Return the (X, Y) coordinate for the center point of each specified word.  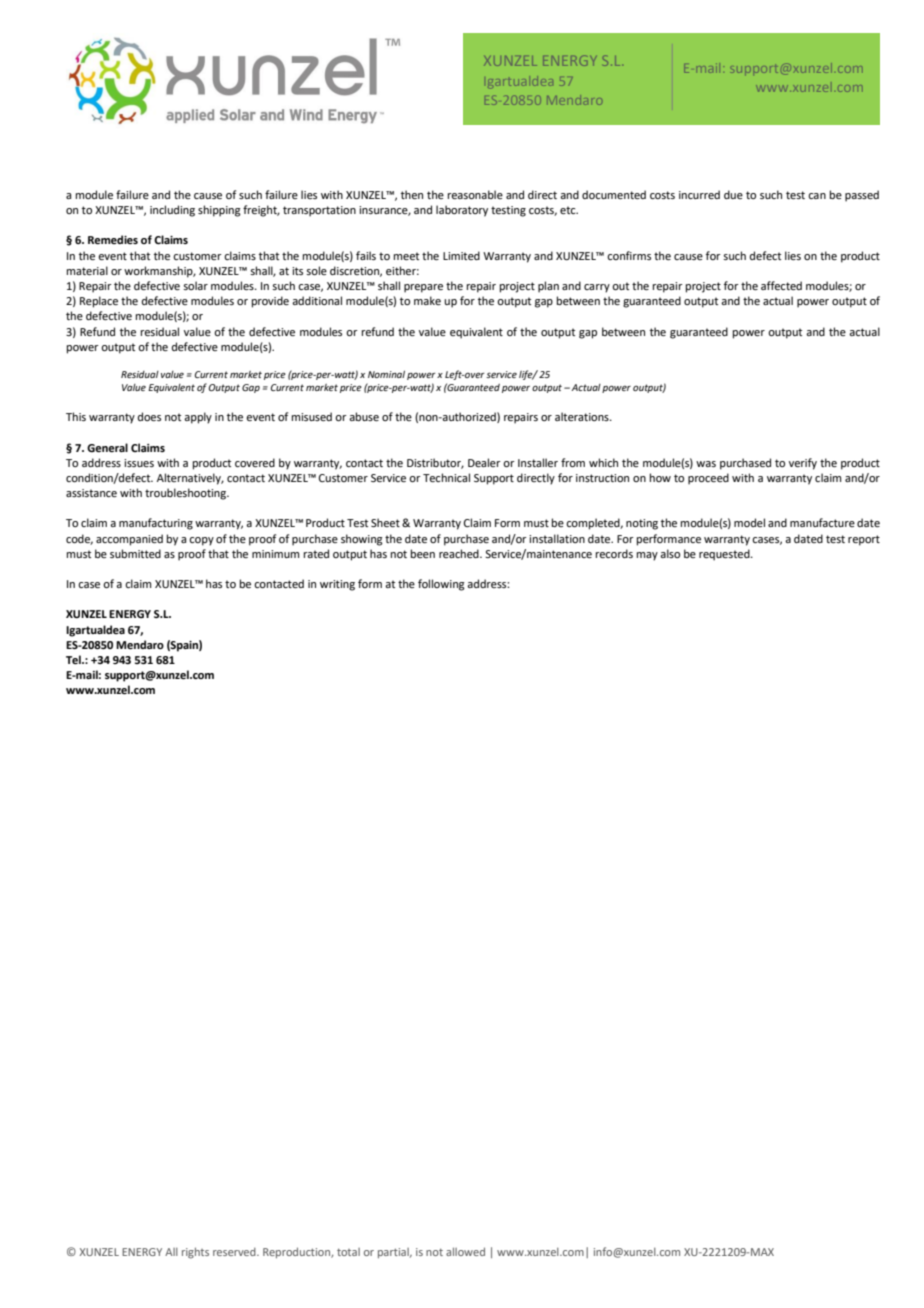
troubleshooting (186, 494)
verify (803, 464)
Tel (74, 659)
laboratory (462, 211)
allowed (465, 1251)
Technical (446, 477)
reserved (235, 1252)
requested (725, 555)
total (348, 1252)
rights (195, 1253)
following (441, 585)
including (172, 211)
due (733, 194)
